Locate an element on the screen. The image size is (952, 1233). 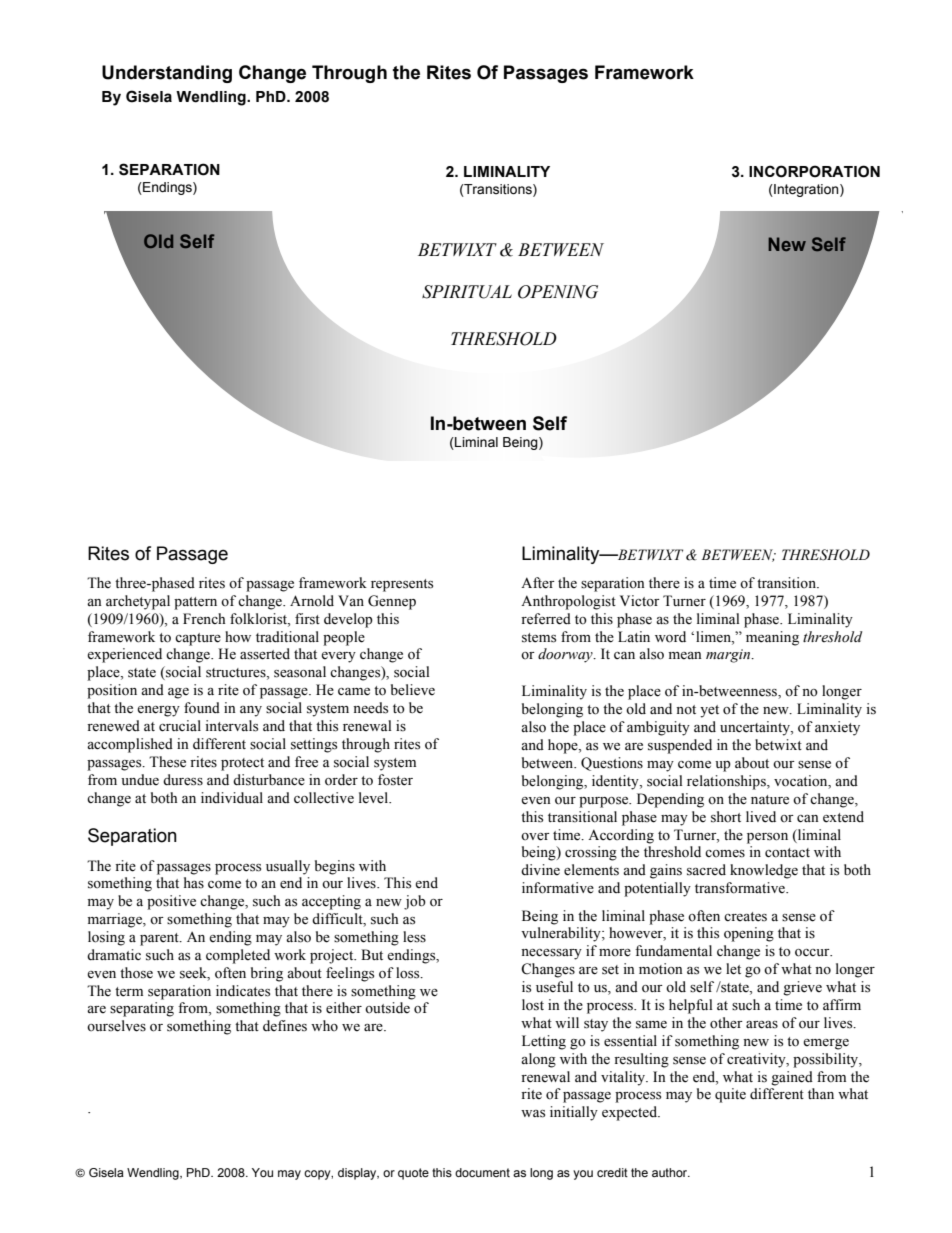
INCORPORATION is located at coordinates (814, 171).
